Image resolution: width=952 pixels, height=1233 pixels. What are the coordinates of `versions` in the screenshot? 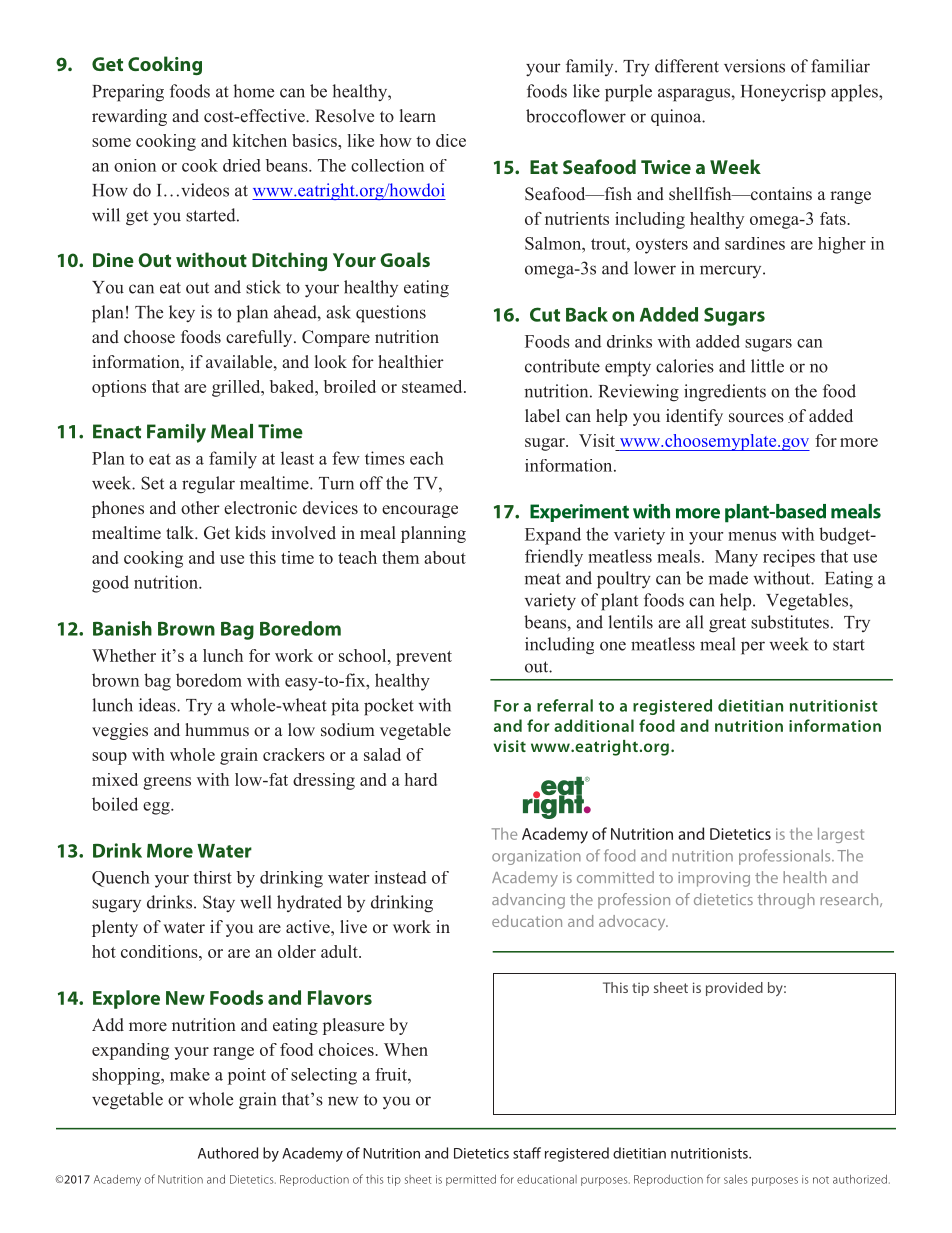 It's located at (754, 66).
